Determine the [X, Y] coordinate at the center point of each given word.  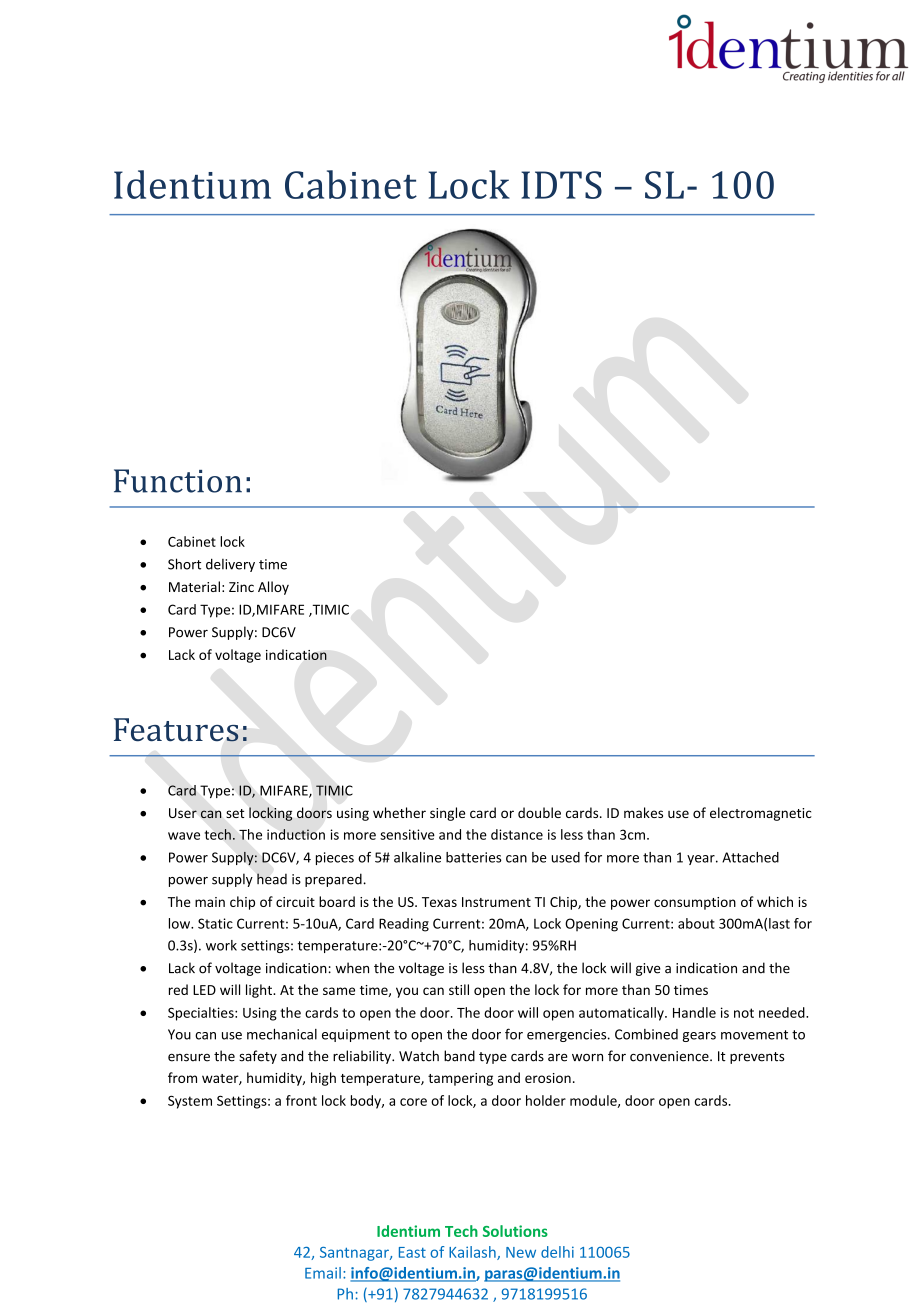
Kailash [473, 1253]
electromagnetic [761, 814]
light [260, 991]
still [459, 989]
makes [643, 812]
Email [323, 1273]
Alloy [273, 588]
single [447, 814]
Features [176, 730]
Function [178, 481]
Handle [694, 1012]
